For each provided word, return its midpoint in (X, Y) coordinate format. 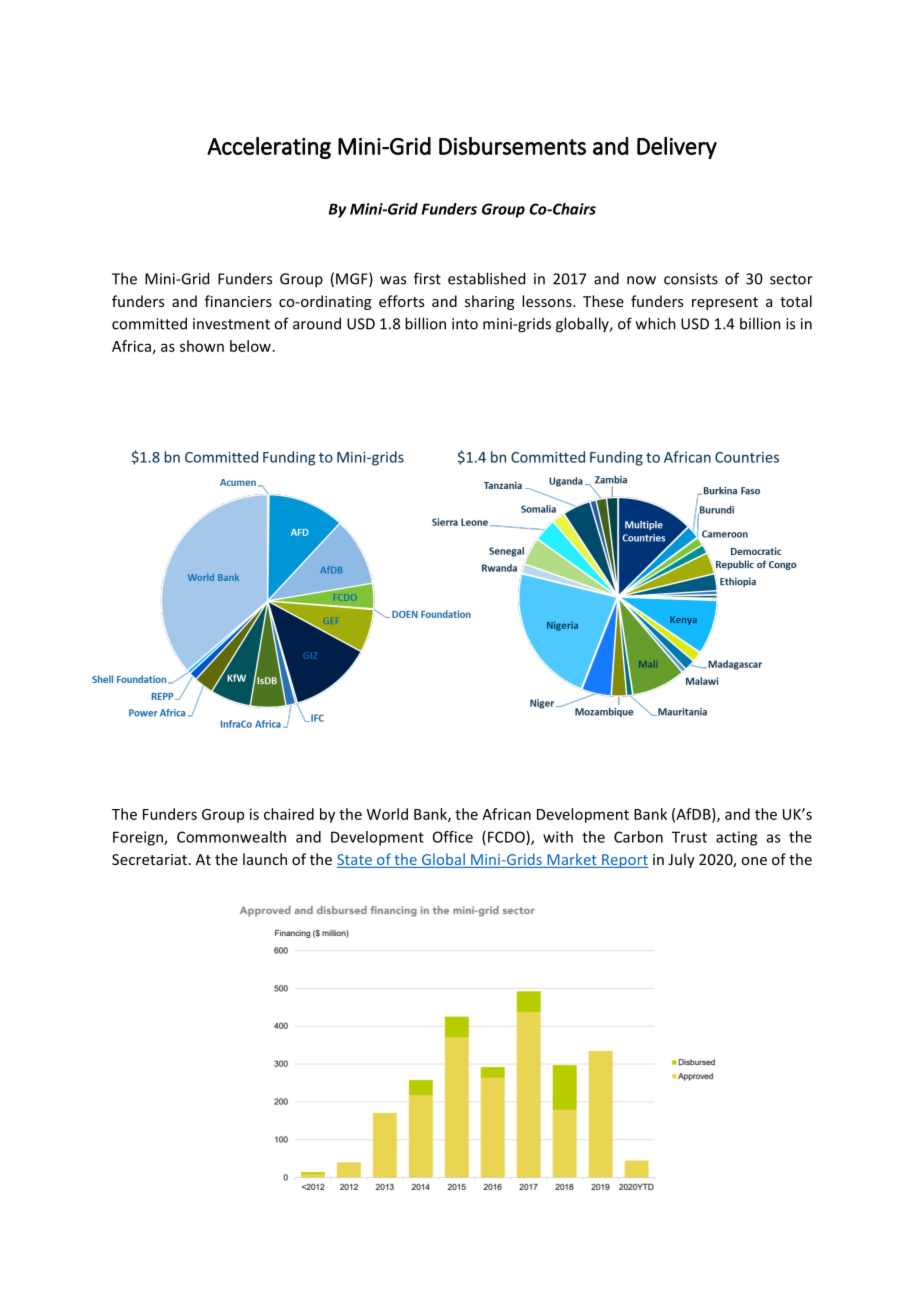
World (387, 814)
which (656, 323)
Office (453, 837)
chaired (289, 814)
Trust (689, 837)
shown (202, 346)
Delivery (677, 148)
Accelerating (269, 148)
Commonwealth (231, 837)
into (465, 324)
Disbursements (512, 146)
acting (736, 838)
